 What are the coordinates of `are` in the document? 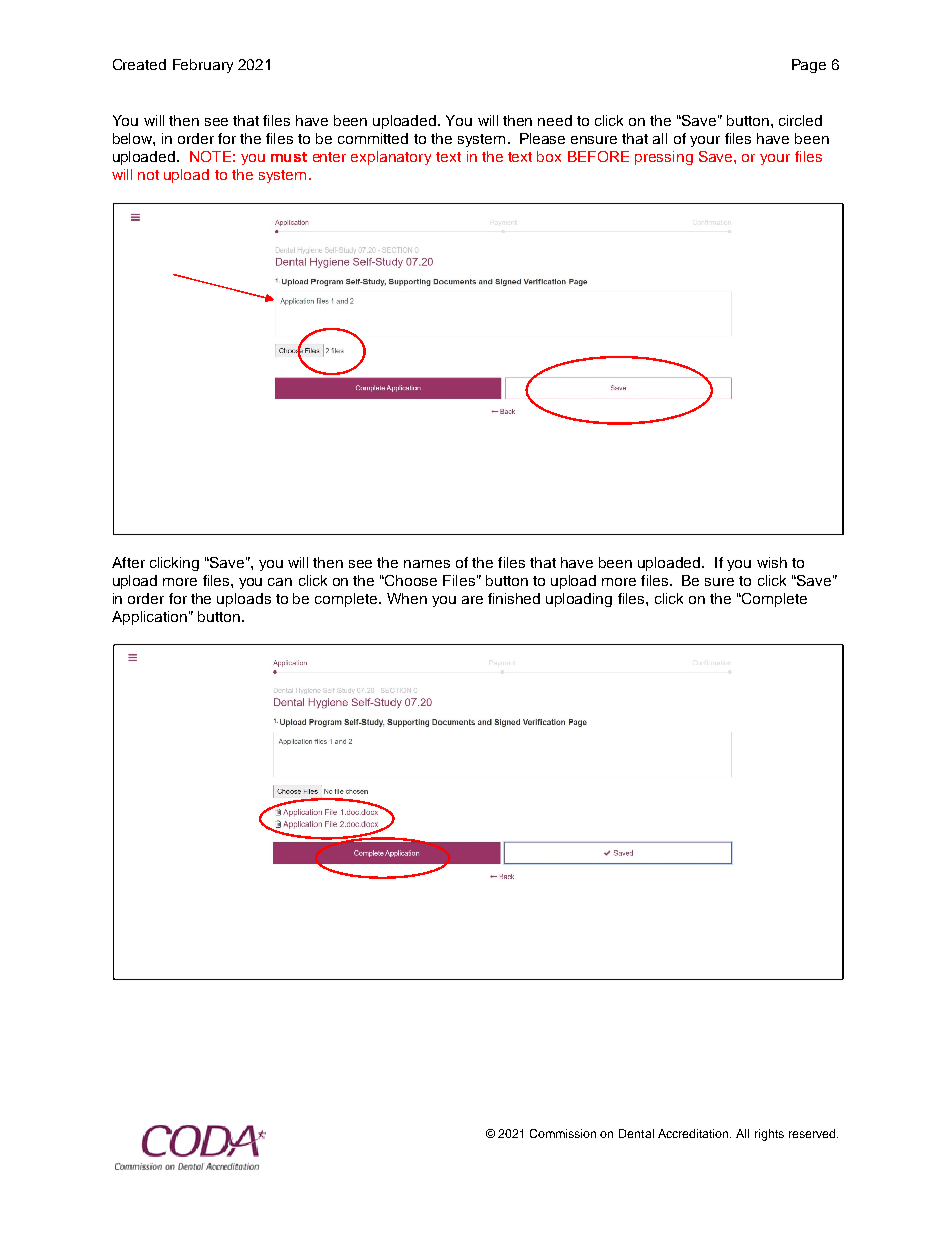 It's located at (472, 600).
